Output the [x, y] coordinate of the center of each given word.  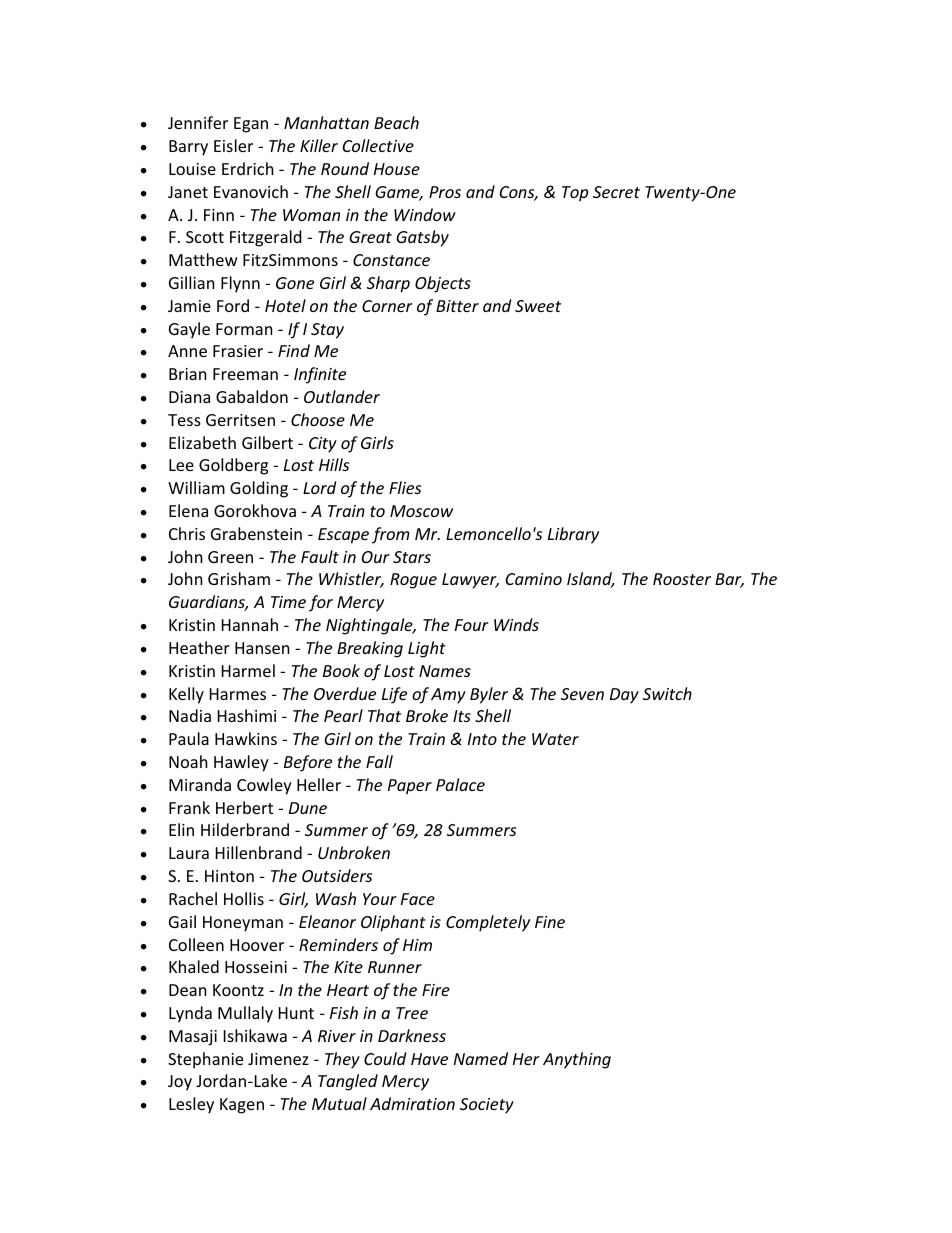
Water [555, 739]
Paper [410, 787]
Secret [616, 192]
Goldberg [233, 466]
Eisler [233, 145]
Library [573, 535]
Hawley [241, 763]
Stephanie [205, 1060]
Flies [405, 487]
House [397, 169]
